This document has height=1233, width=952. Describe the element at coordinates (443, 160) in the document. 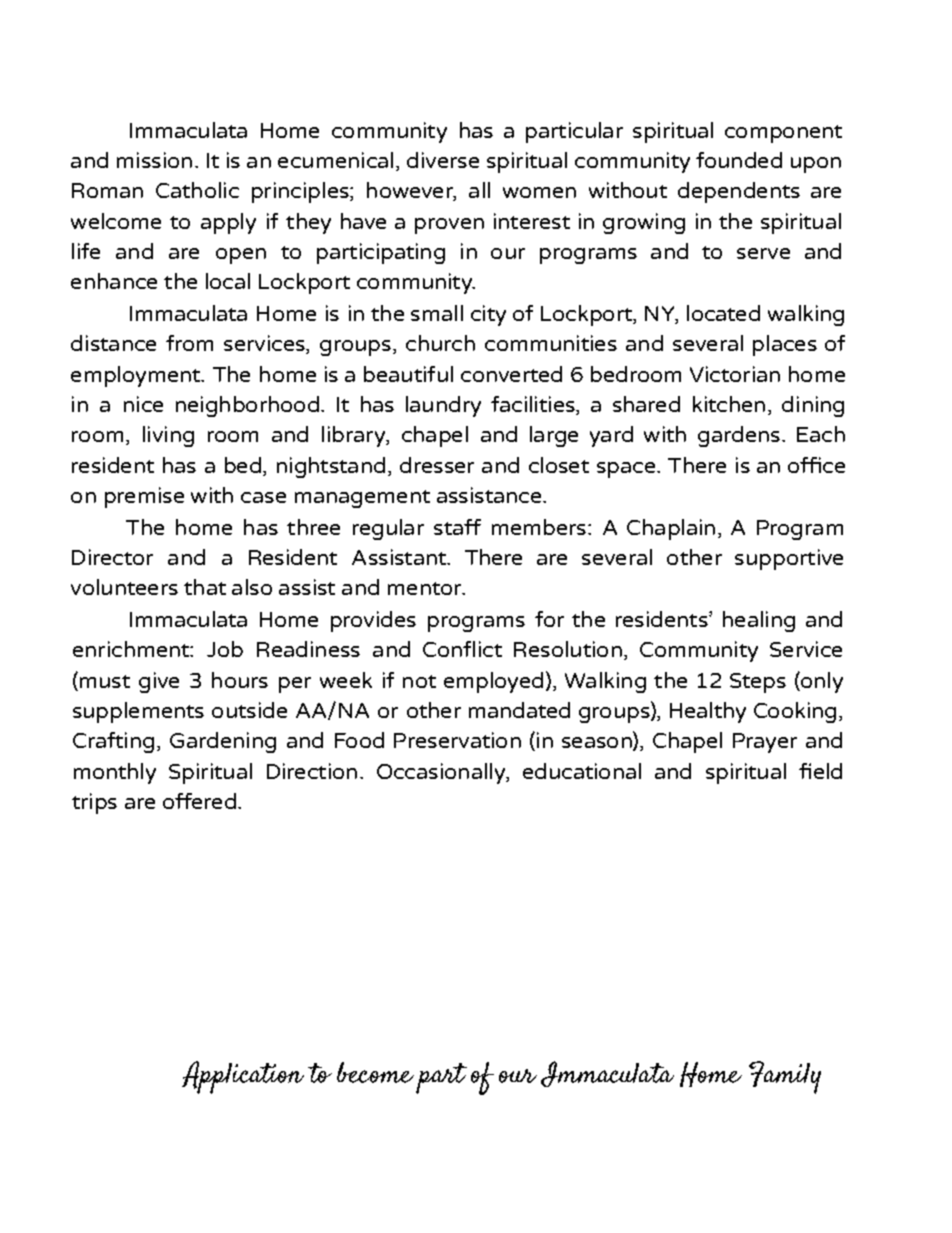

I see `diverse` at that location.
